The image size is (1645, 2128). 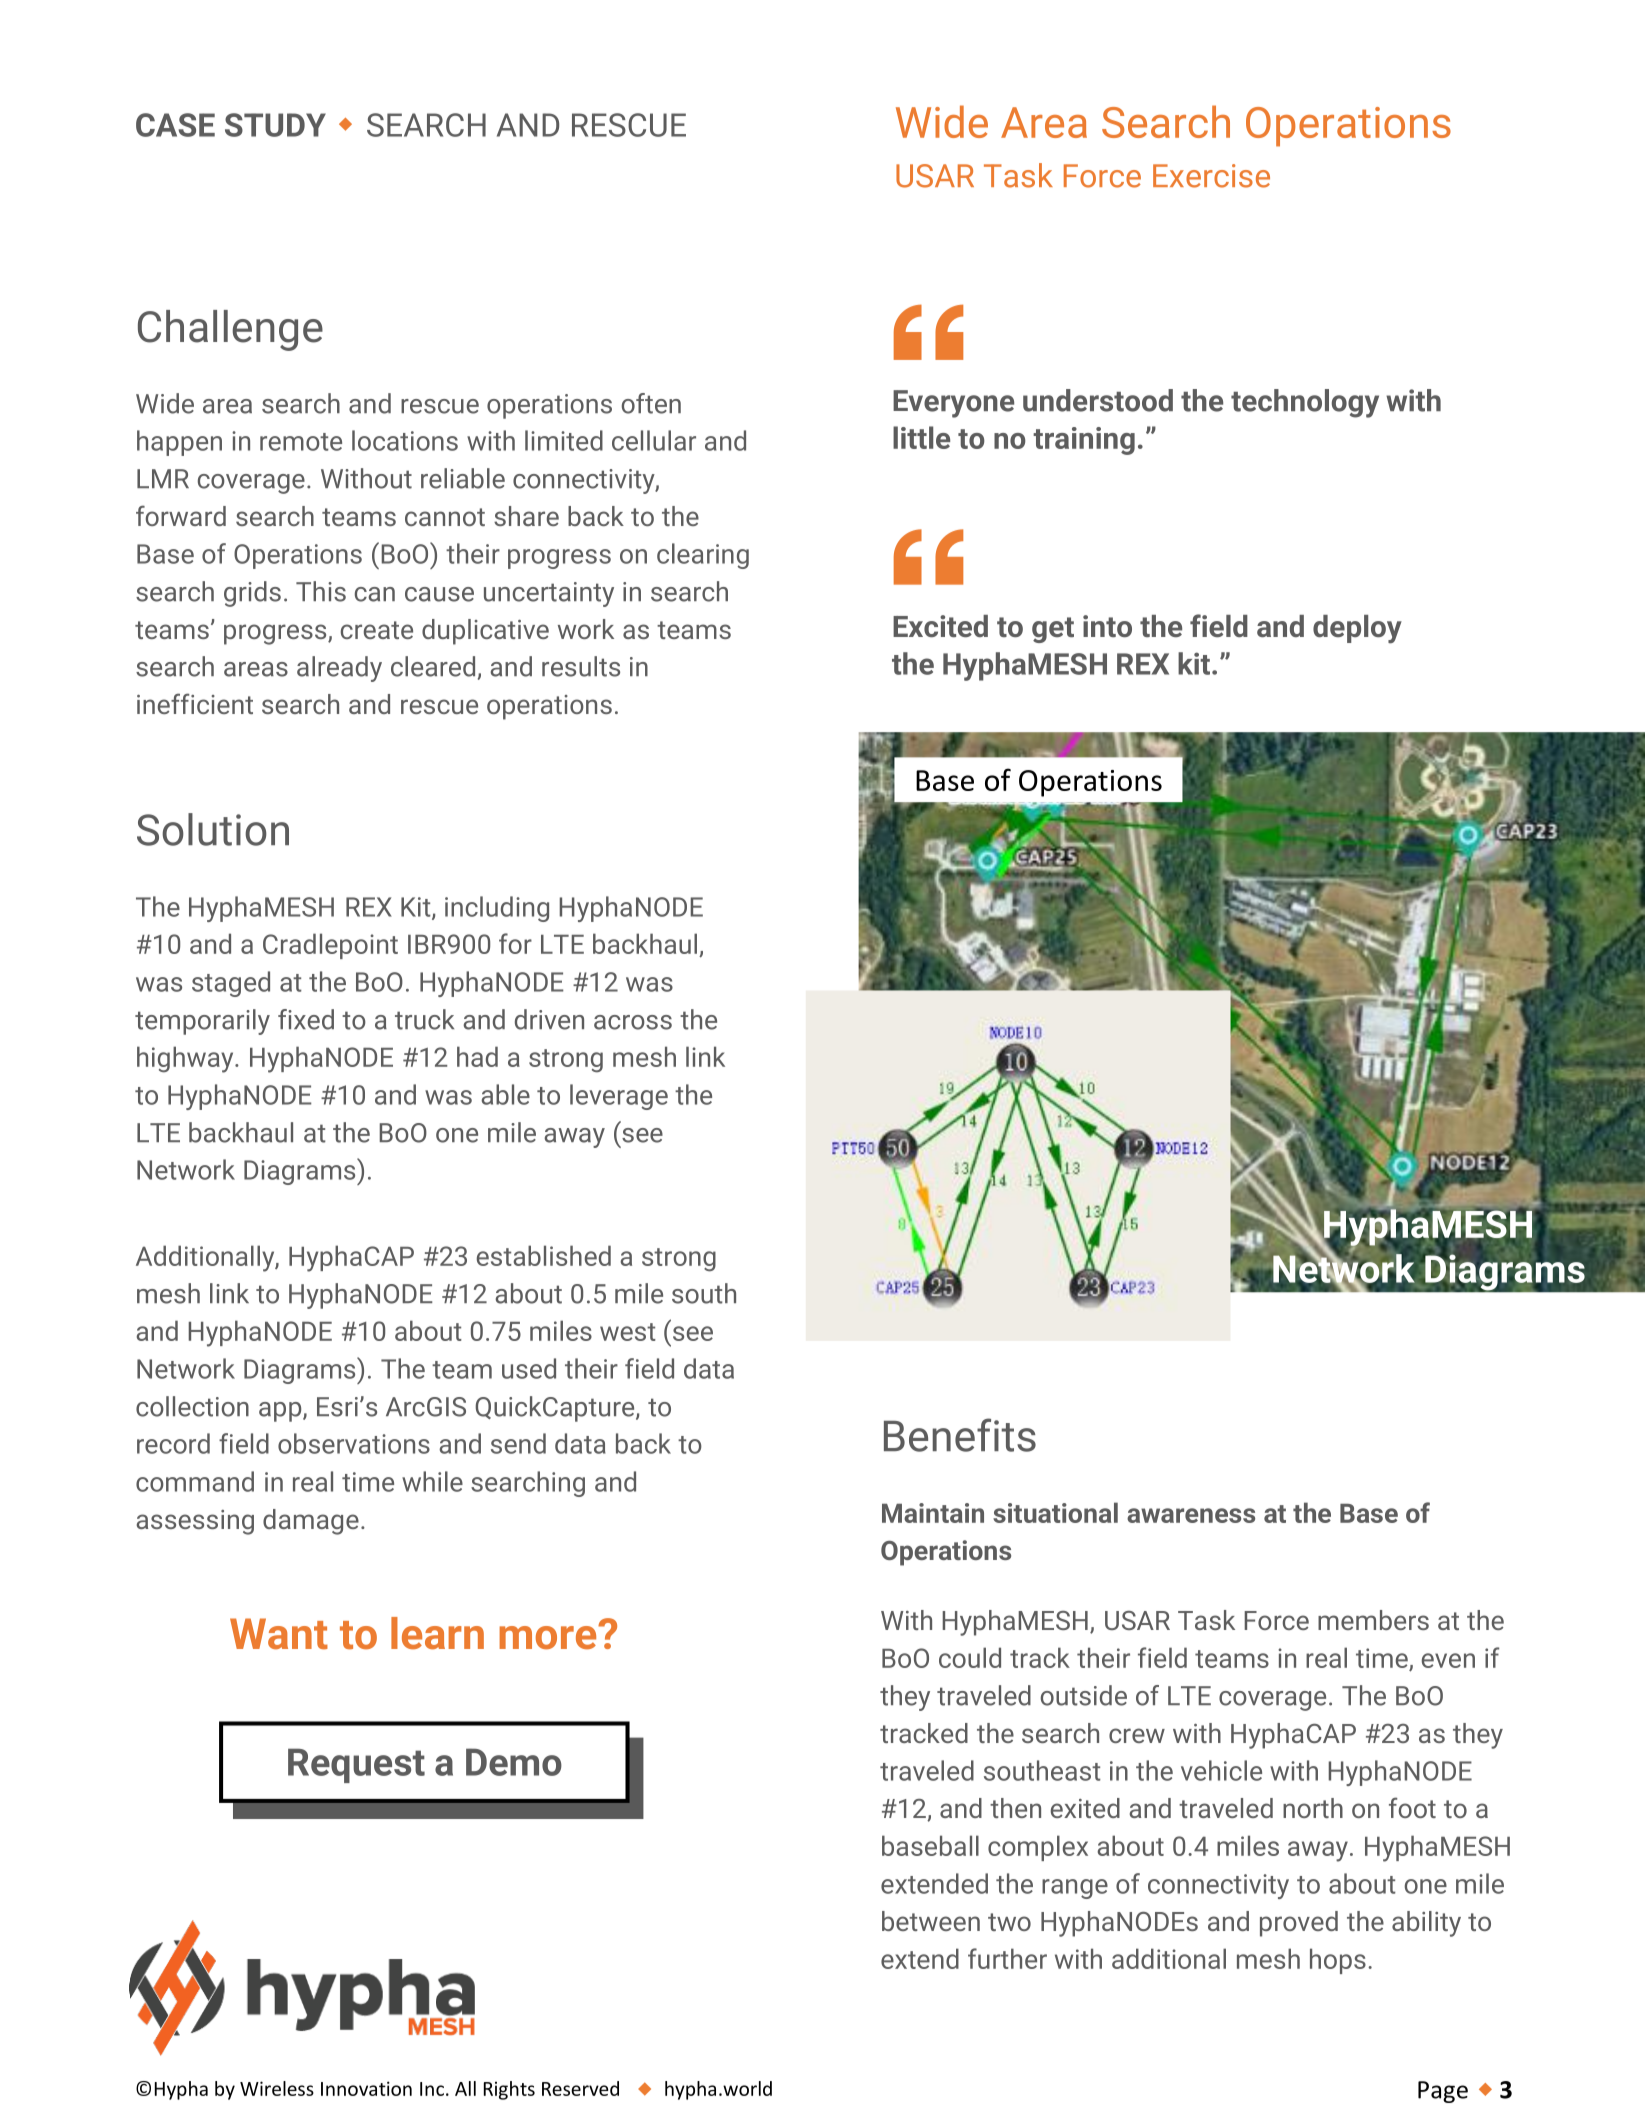 What do you see at coordinates (933, 1513) in the image?
I see `Maintain` at bounding box center [933, 1513].
